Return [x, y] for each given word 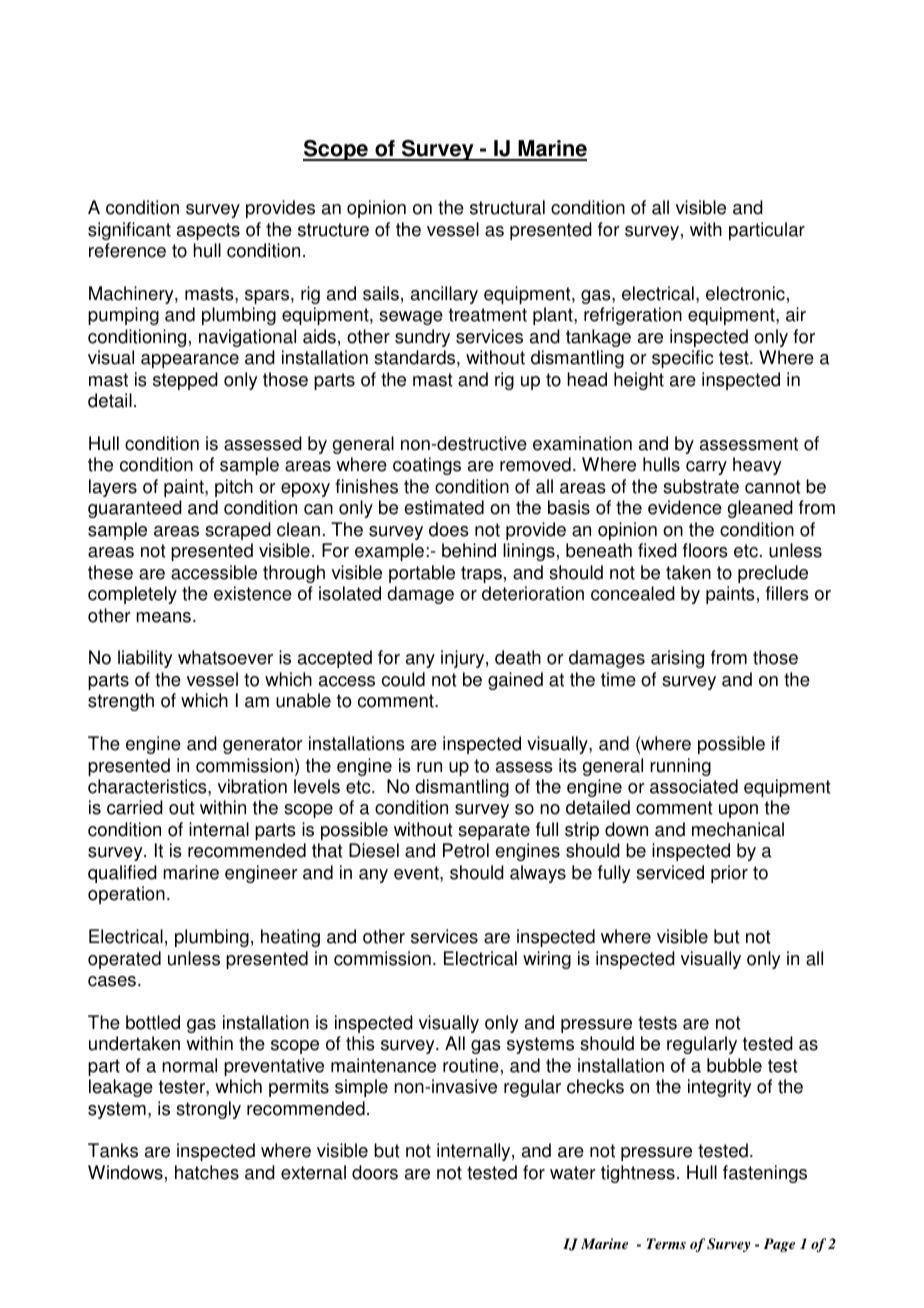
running [680, 767]
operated [124, 960]
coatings [427, 466]
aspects [208, 231]
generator [263, 745]
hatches [207, 1172]
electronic [745, 293]
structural [507, 207]
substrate [701, 486]
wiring [547, 960]
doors [375, 1172]
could [403, 679]
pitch [234, 488]
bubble [734, 1065]
